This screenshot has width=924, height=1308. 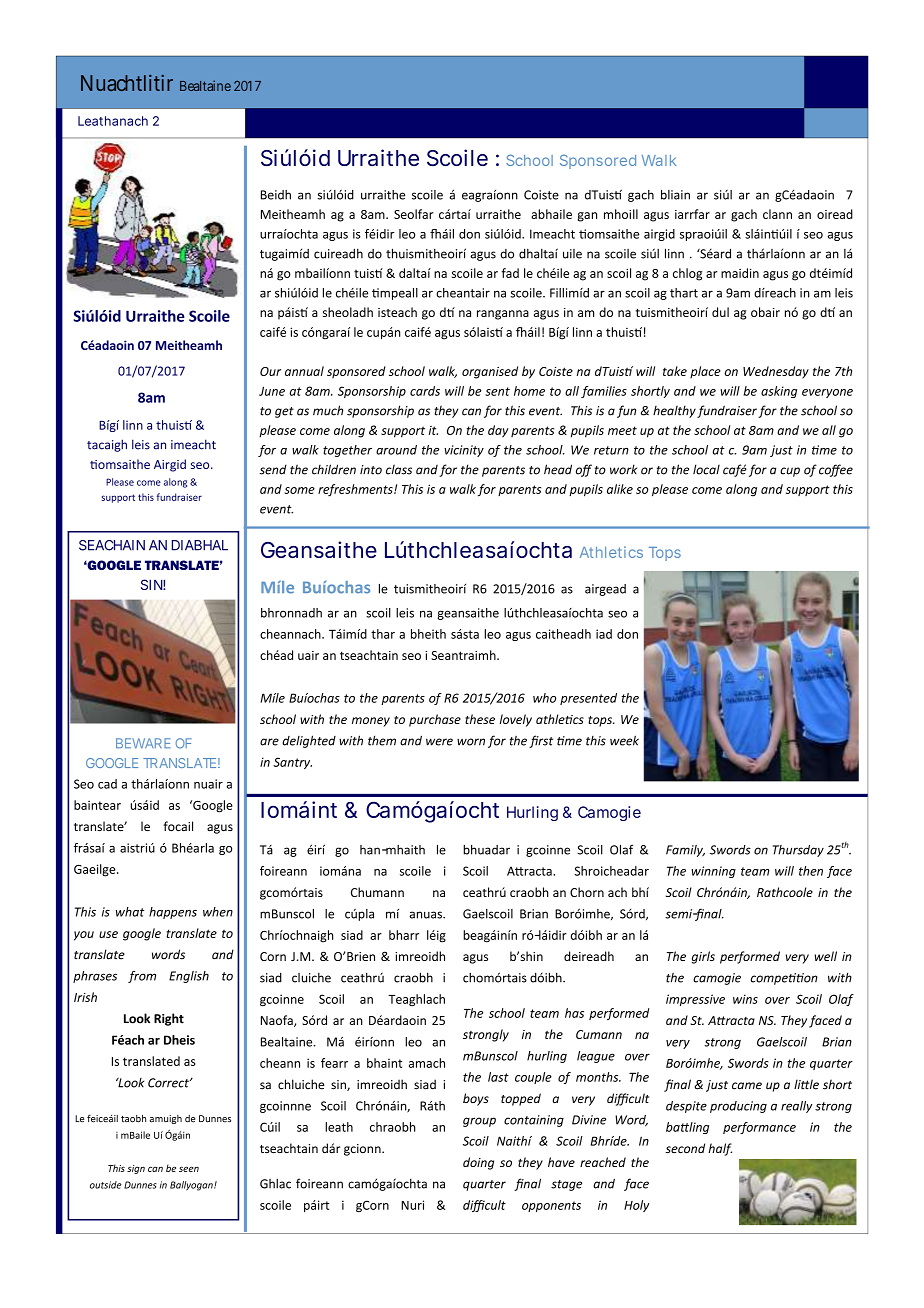 I want to click on local, so click(x=706, y=469).
